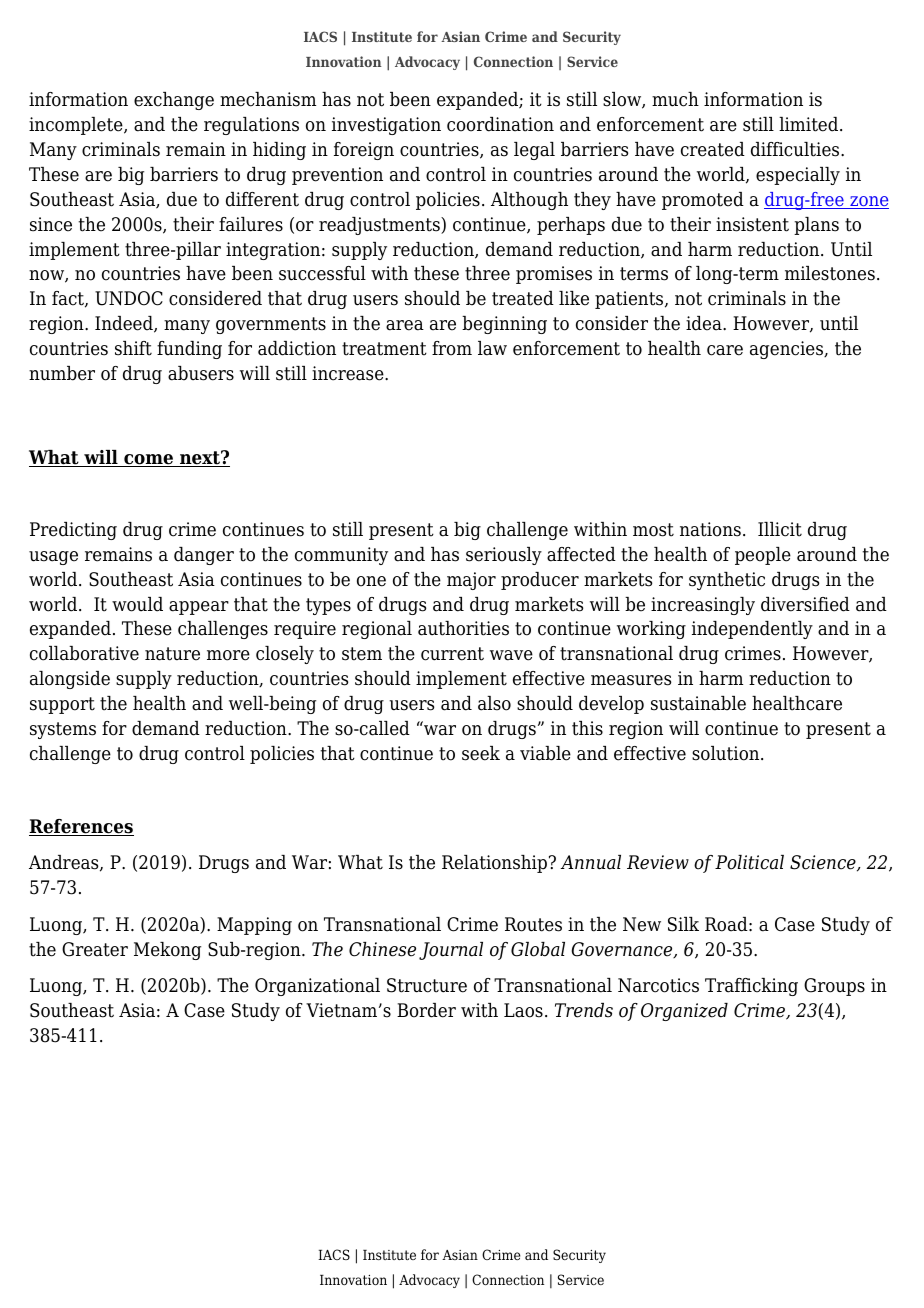  Describe the element at coordinates (174, 101) in the image. I see `exchange` at that location.
